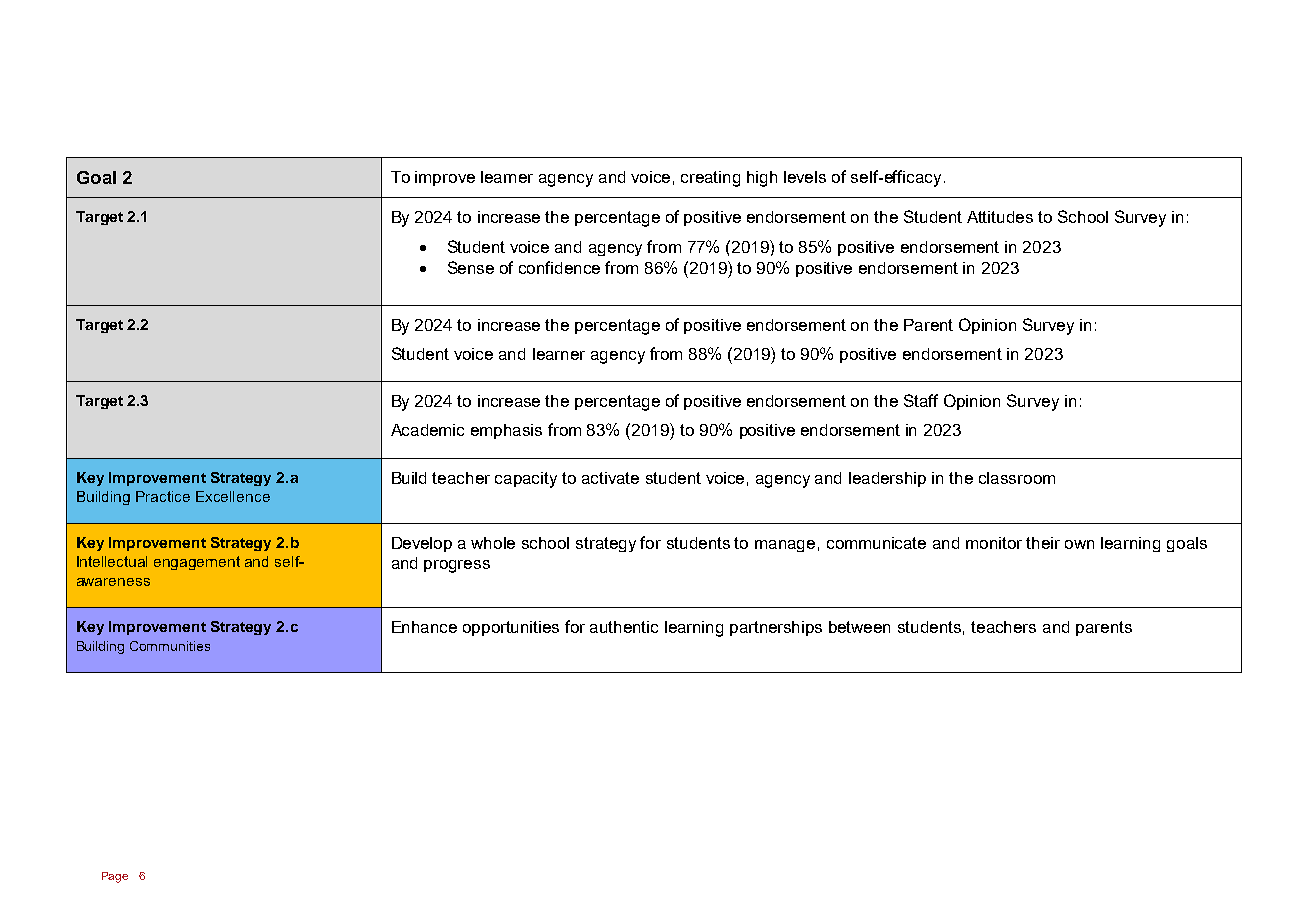  I want to click on Page, so click(115, 877).
